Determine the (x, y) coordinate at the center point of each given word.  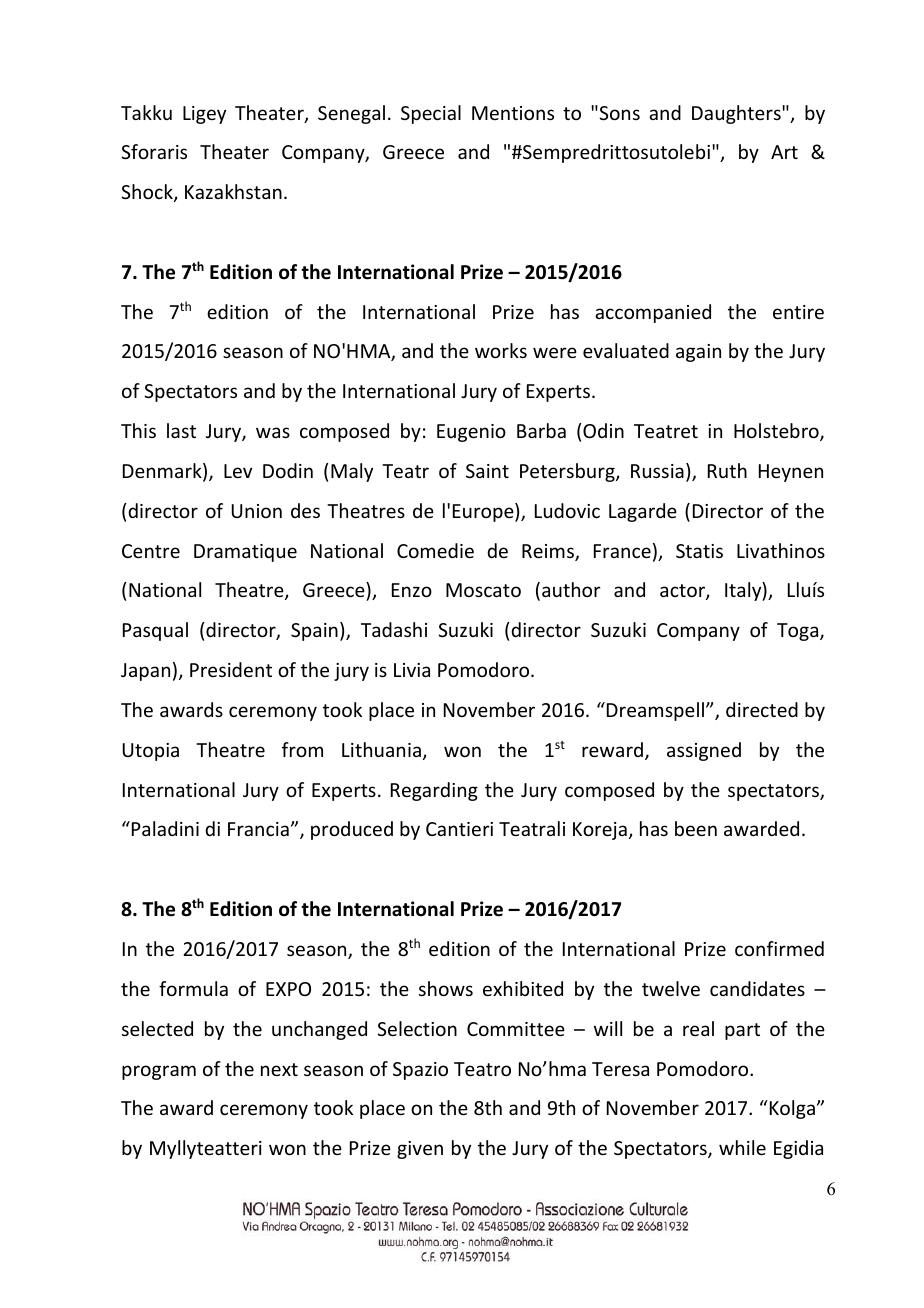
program (159, 1072)
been (696, 828)
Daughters (737, 114)
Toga (799, 632)
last (181, 430)
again (698, 353)
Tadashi (394, 629)
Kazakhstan (233, 191)
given (420, 1150)
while (742, 1147)
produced (352, 830)
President (231, 669)
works (501, 350)
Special (431, 114)
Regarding (434, 791)
